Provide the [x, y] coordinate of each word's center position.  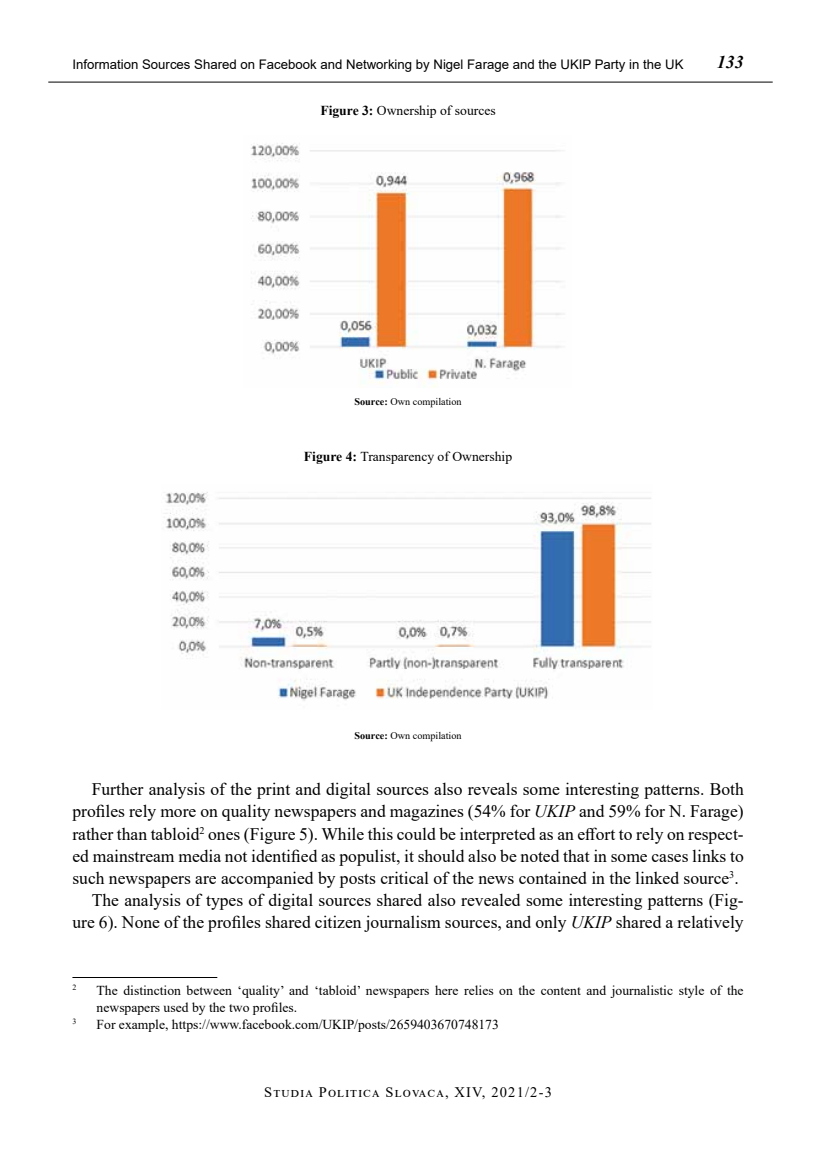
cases [670, 858]
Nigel [448, 65]
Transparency [397, 458]
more [178, 813]
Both [727, 788]
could [416, 833]
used [176, 1007]
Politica [349, 1092]
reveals [492, 788]
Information [105, 64]
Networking [379, 65]
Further [118, 788]
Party [610, 65]
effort [596, 833]
